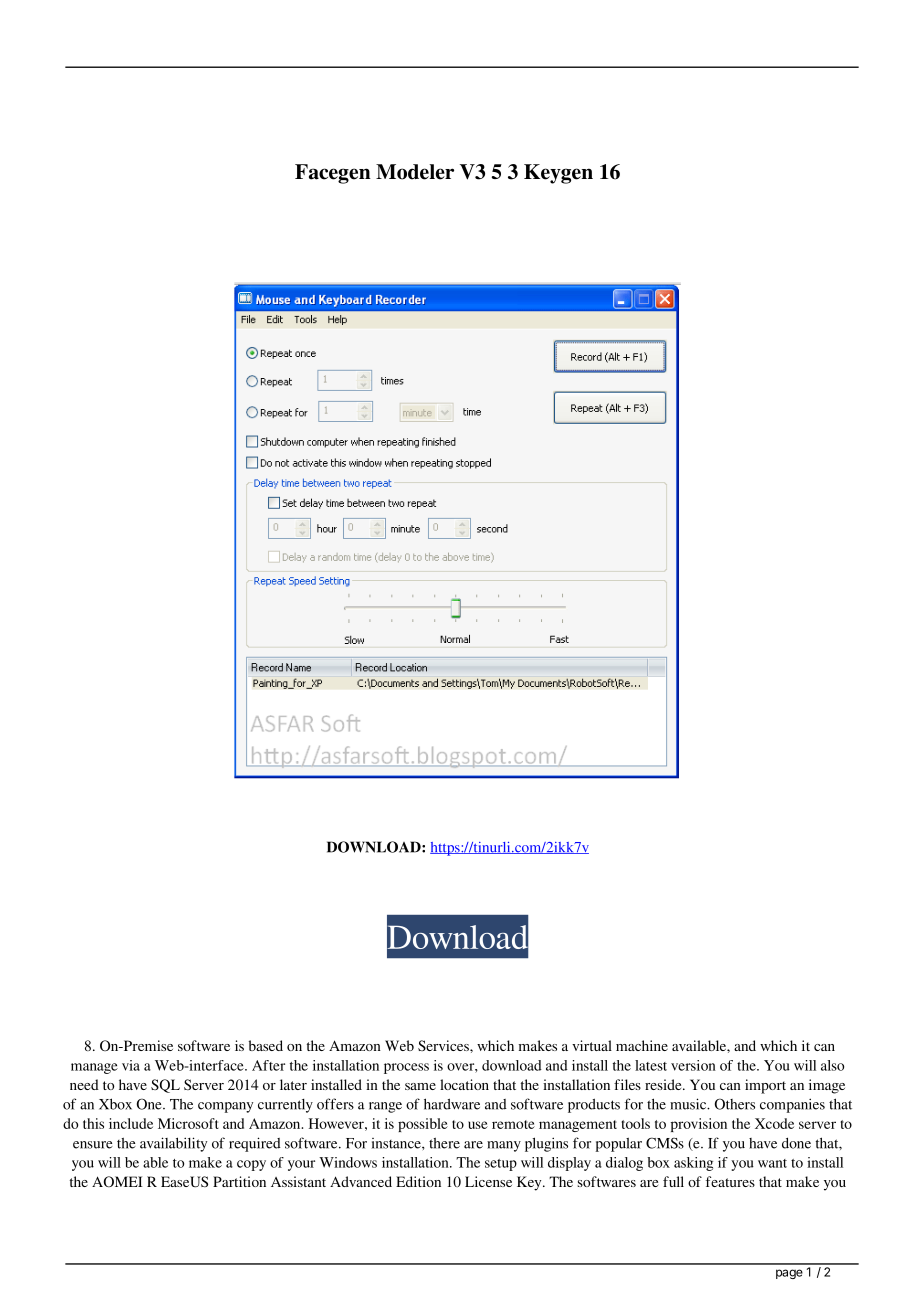 This screenshot has height=1308, width=924. What do you see at coordinates (642, 1045) in the screenshot?
I see `machine` at bounding box center [642, 1045].
